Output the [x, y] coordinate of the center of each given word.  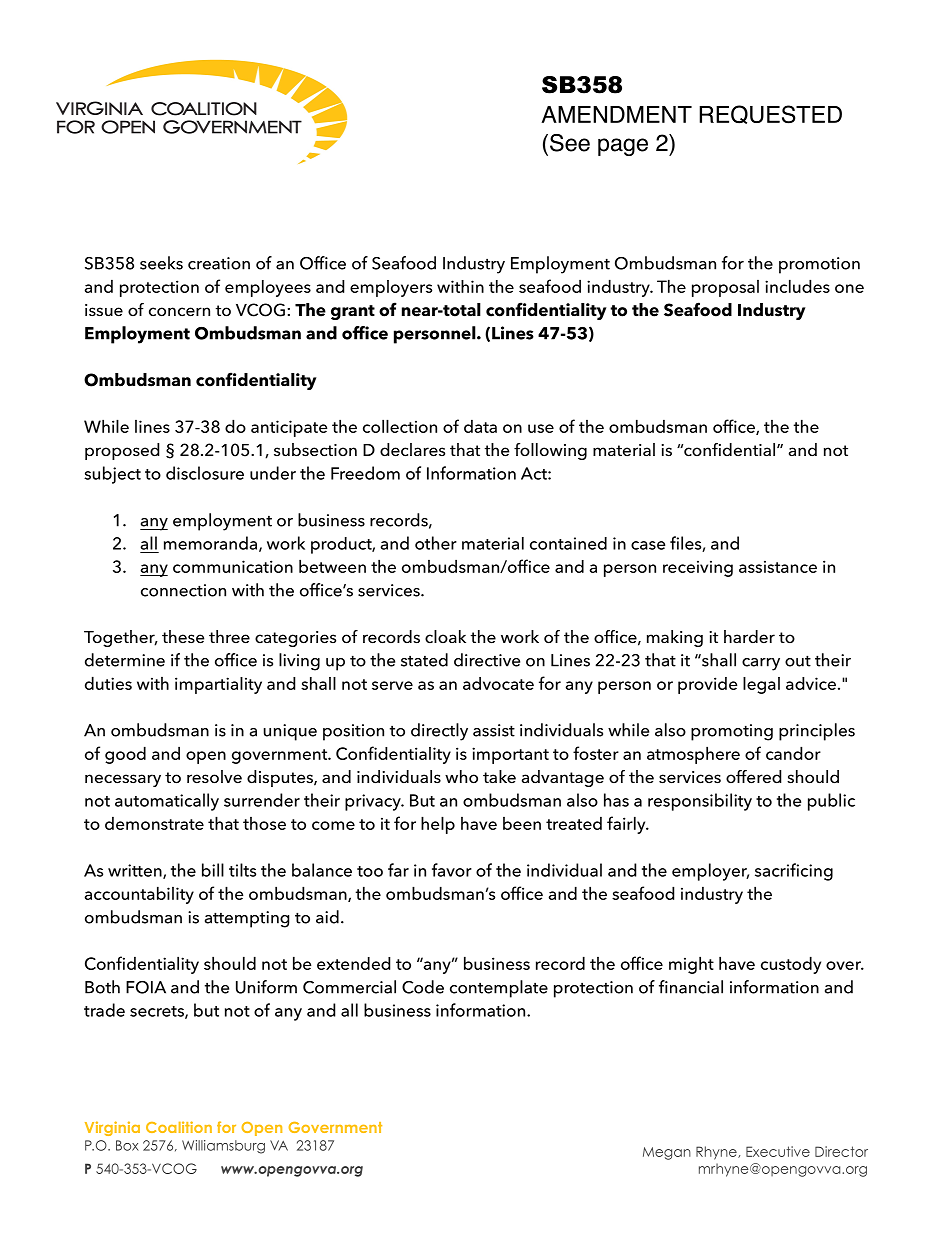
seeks [161, 263]
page [623, 147]
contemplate [499, 989]
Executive [778, 1151]
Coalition [179, 1127]
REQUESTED [770, 114]
